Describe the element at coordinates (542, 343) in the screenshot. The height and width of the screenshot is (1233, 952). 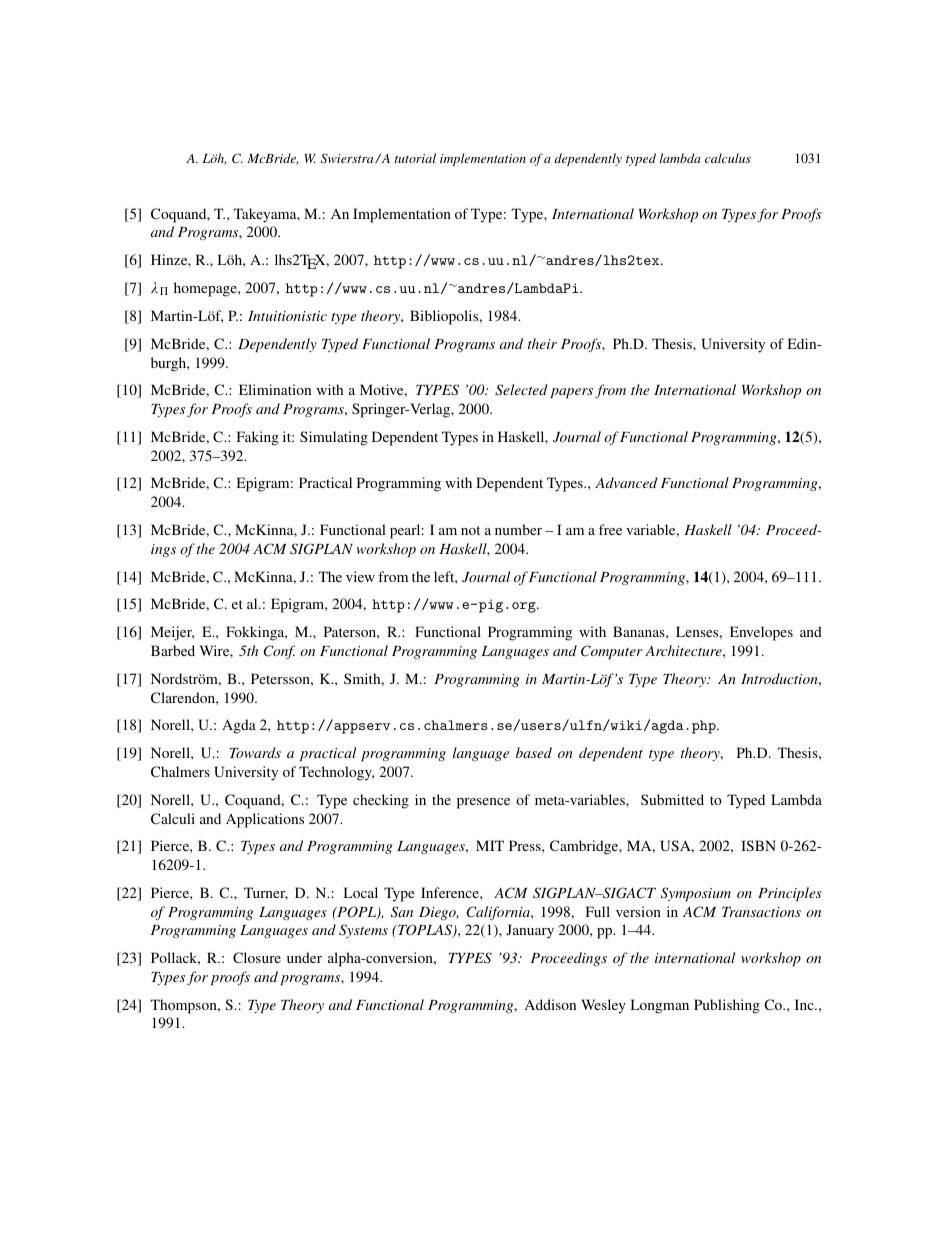
I see `their` at that location.
